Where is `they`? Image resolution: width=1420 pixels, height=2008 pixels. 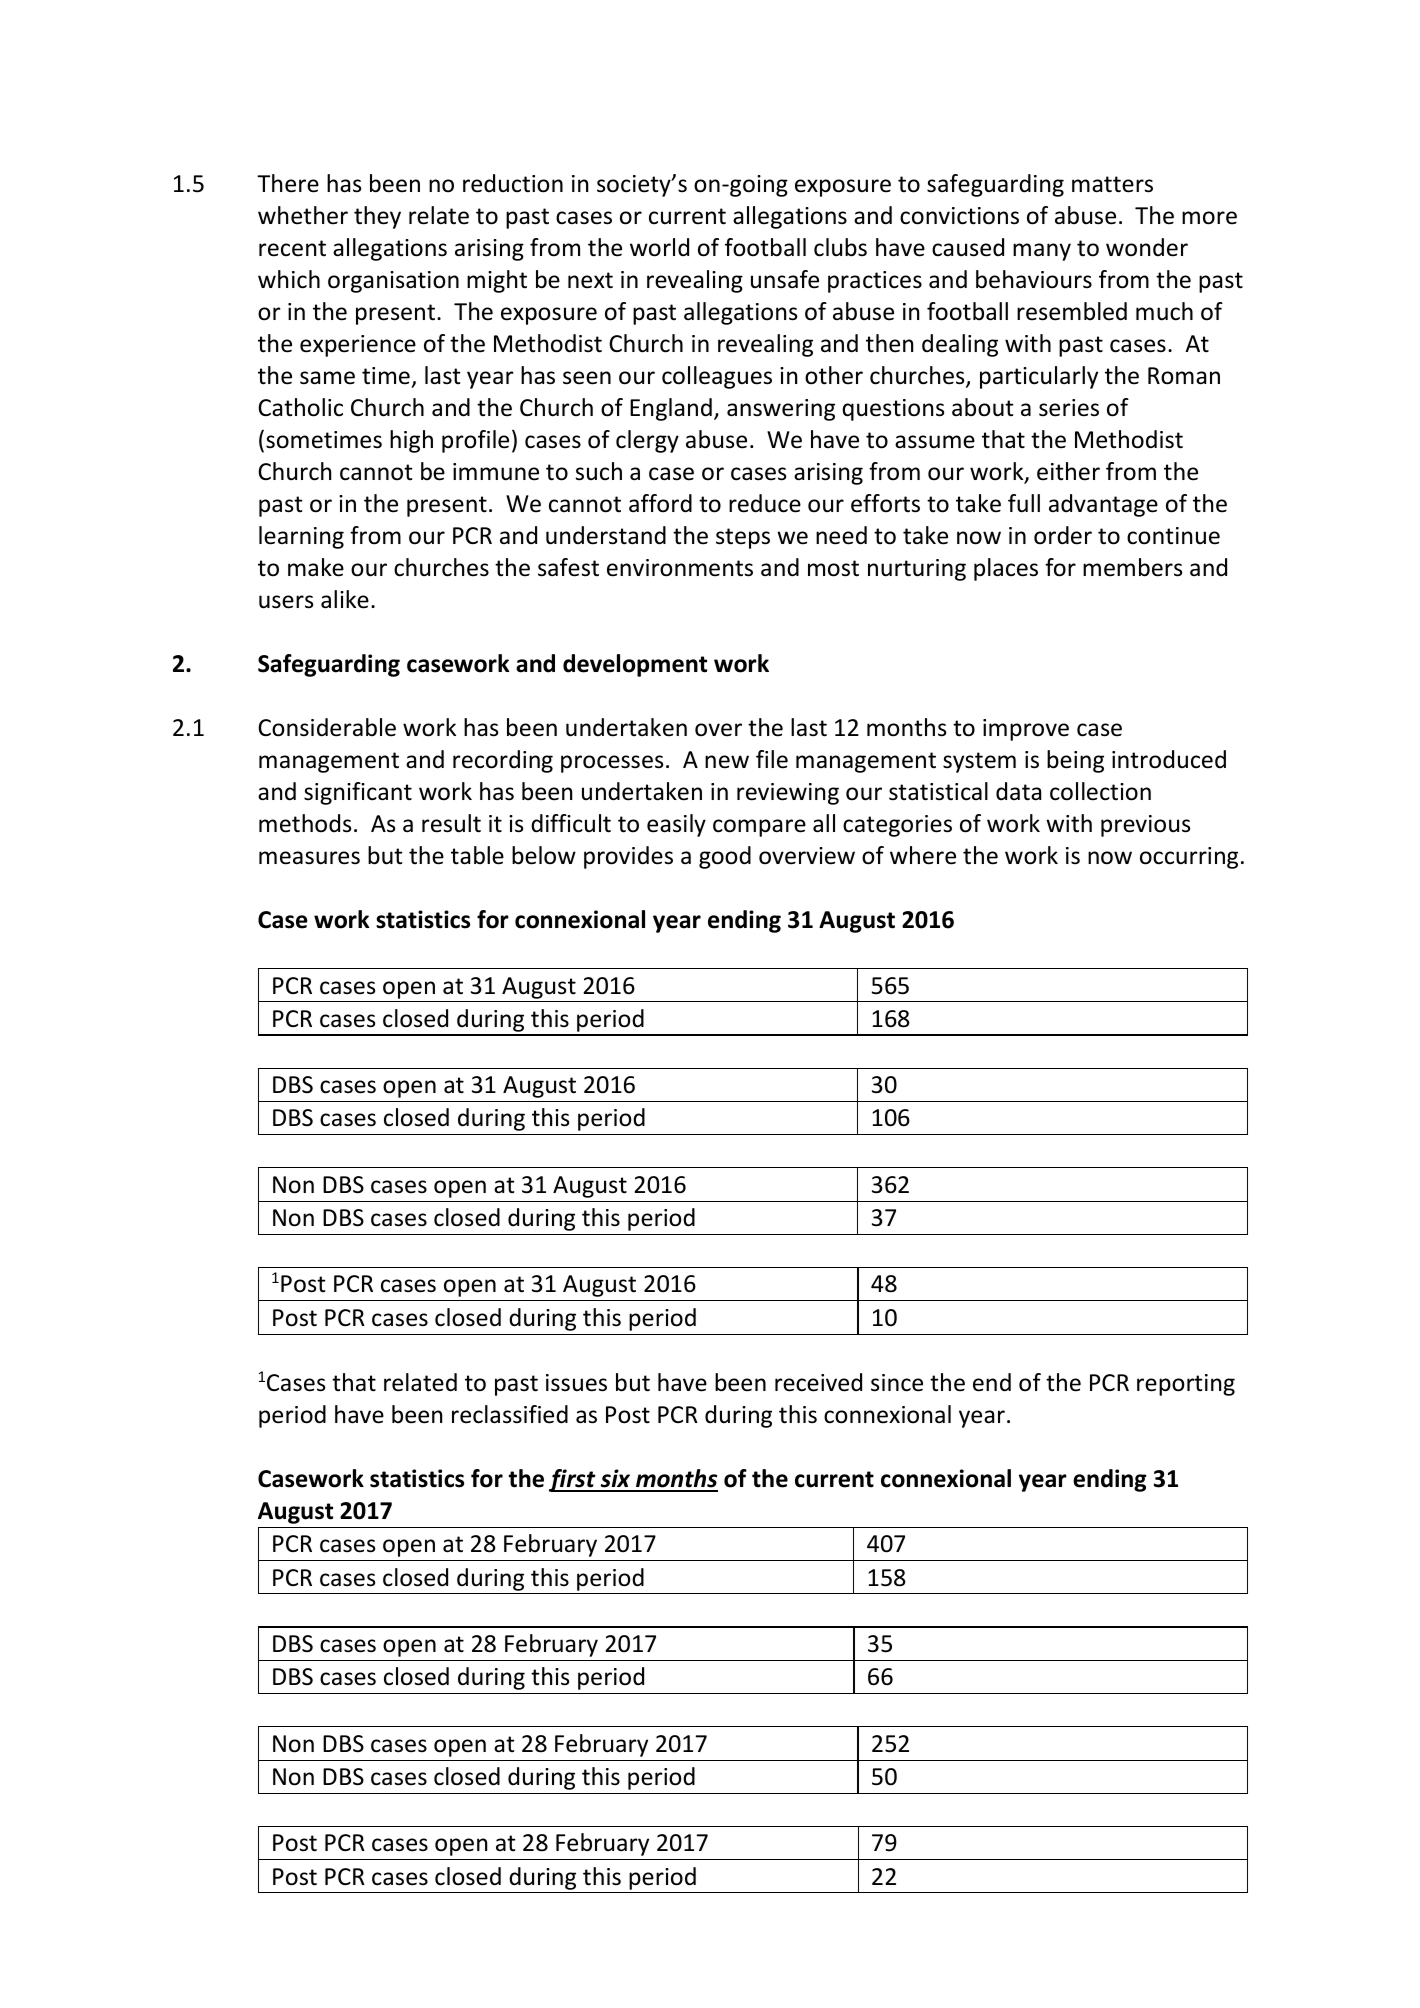
they is located at coordinates (377, 217).
